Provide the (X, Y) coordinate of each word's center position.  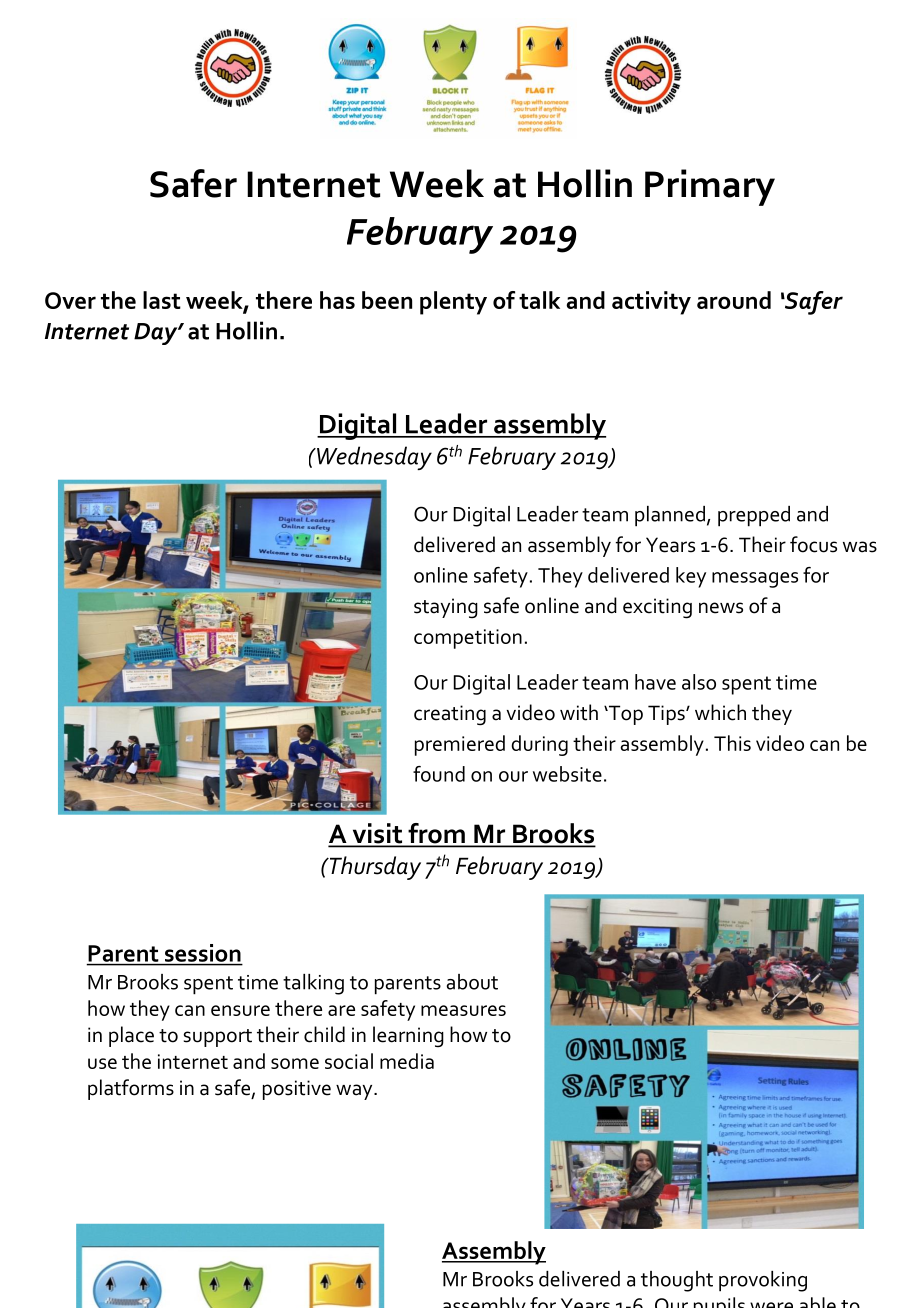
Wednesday (373, 458)
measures (463, 1010)
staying (446, 608)
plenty (453, 303)
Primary (710, 187)
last (162, 300)
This (732, 743)
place (131, 1036)
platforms (131, 1089)
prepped (754, 516)
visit (377, 834)
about (472, 982)
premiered (460, 745)
